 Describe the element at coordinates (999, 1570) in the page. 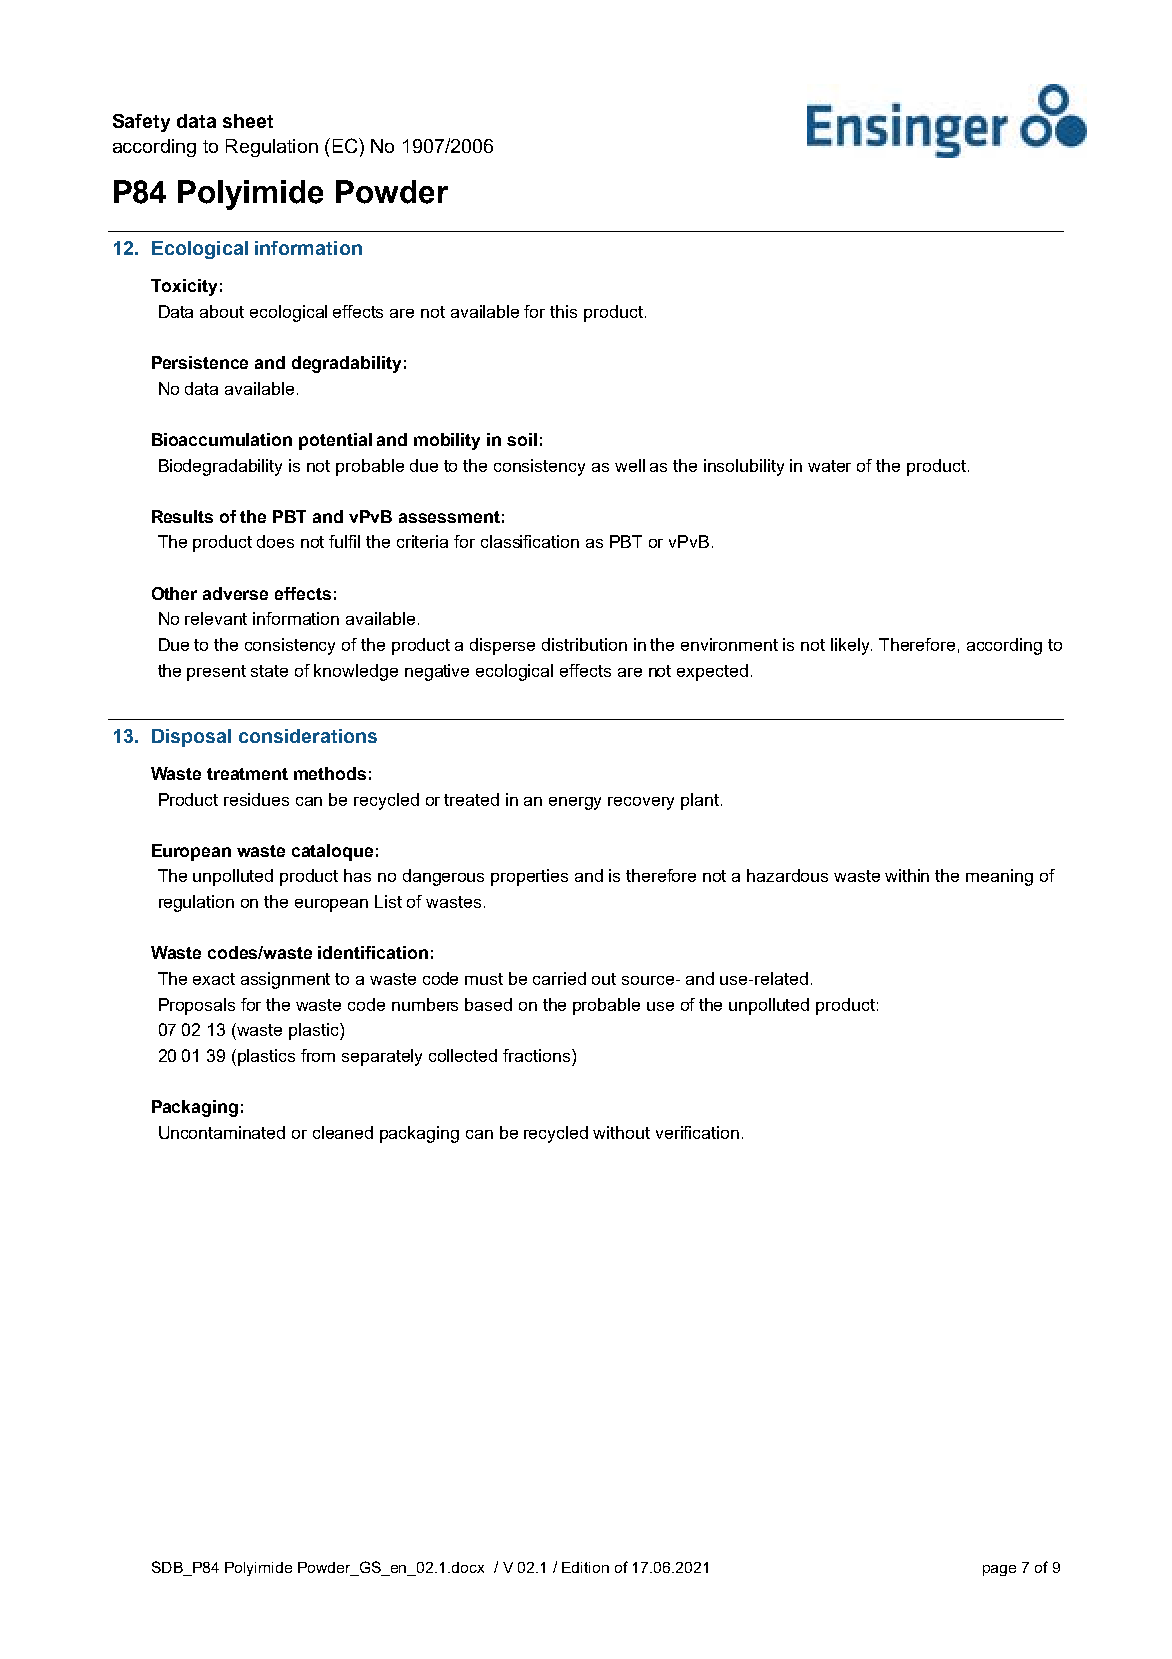

I see `page` at that location.
